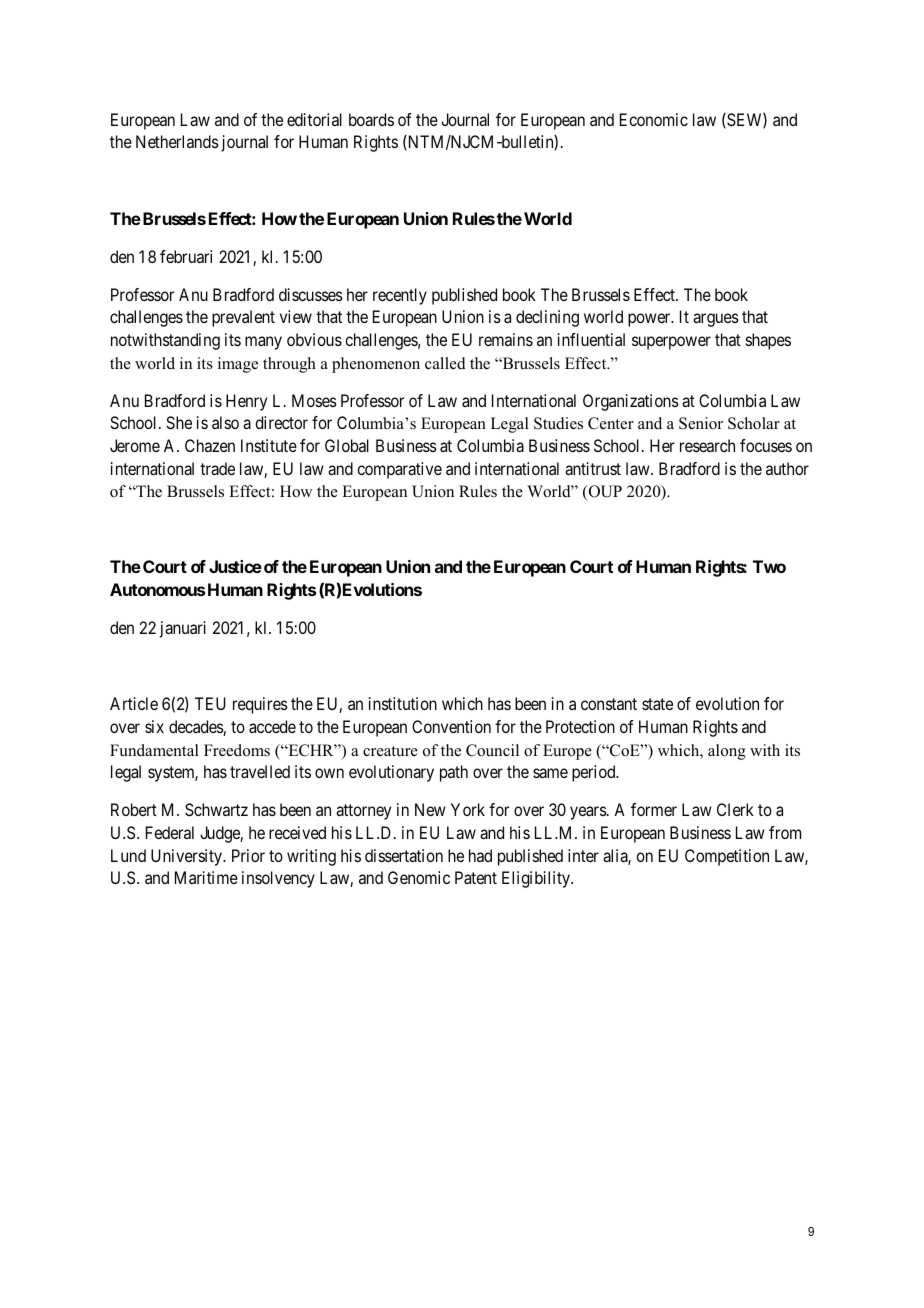 The image size is (924, 1308). I want to click on januari, so click(183, 629).
